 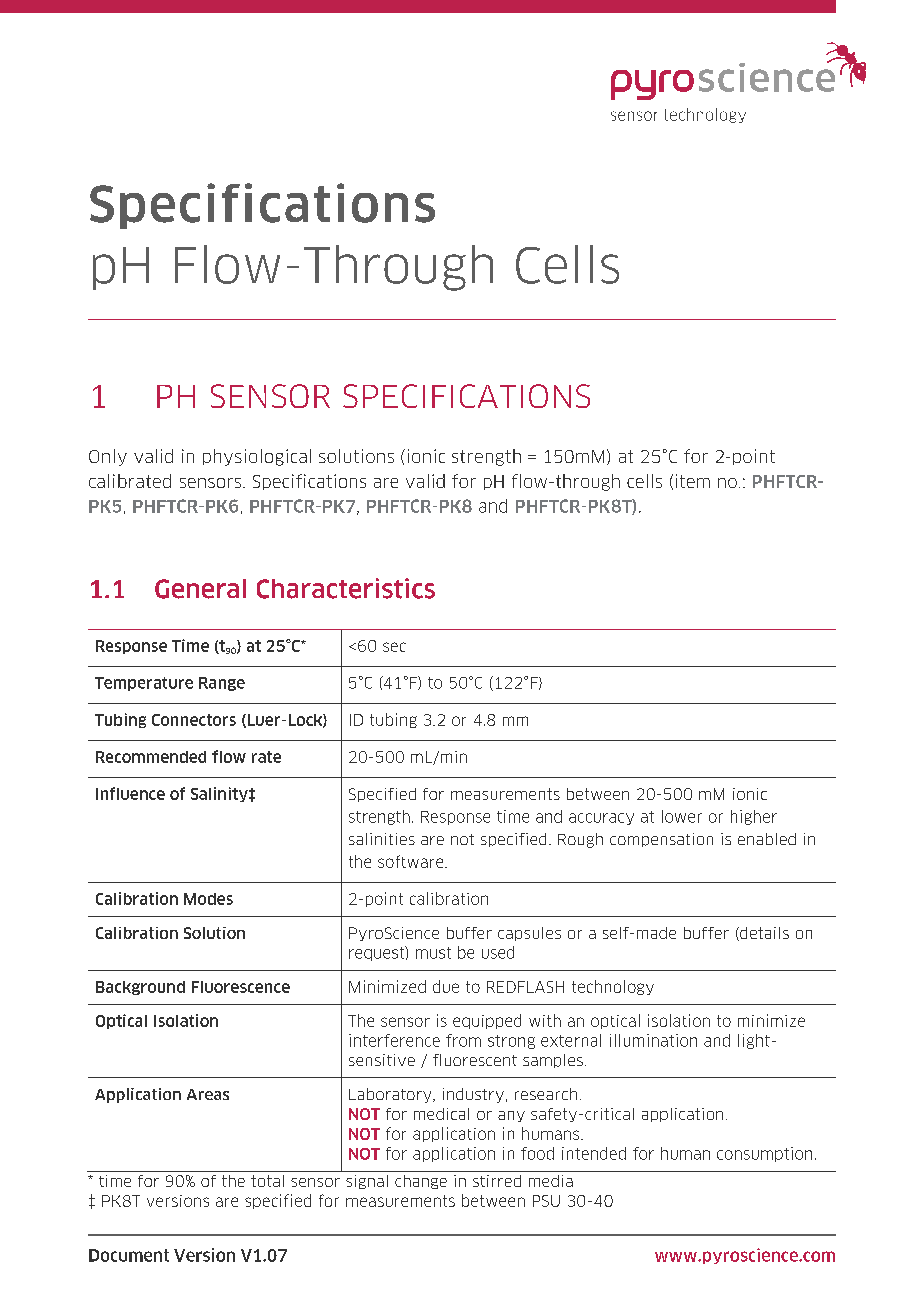 I want to click on change, so click(x=421, y=1182).
